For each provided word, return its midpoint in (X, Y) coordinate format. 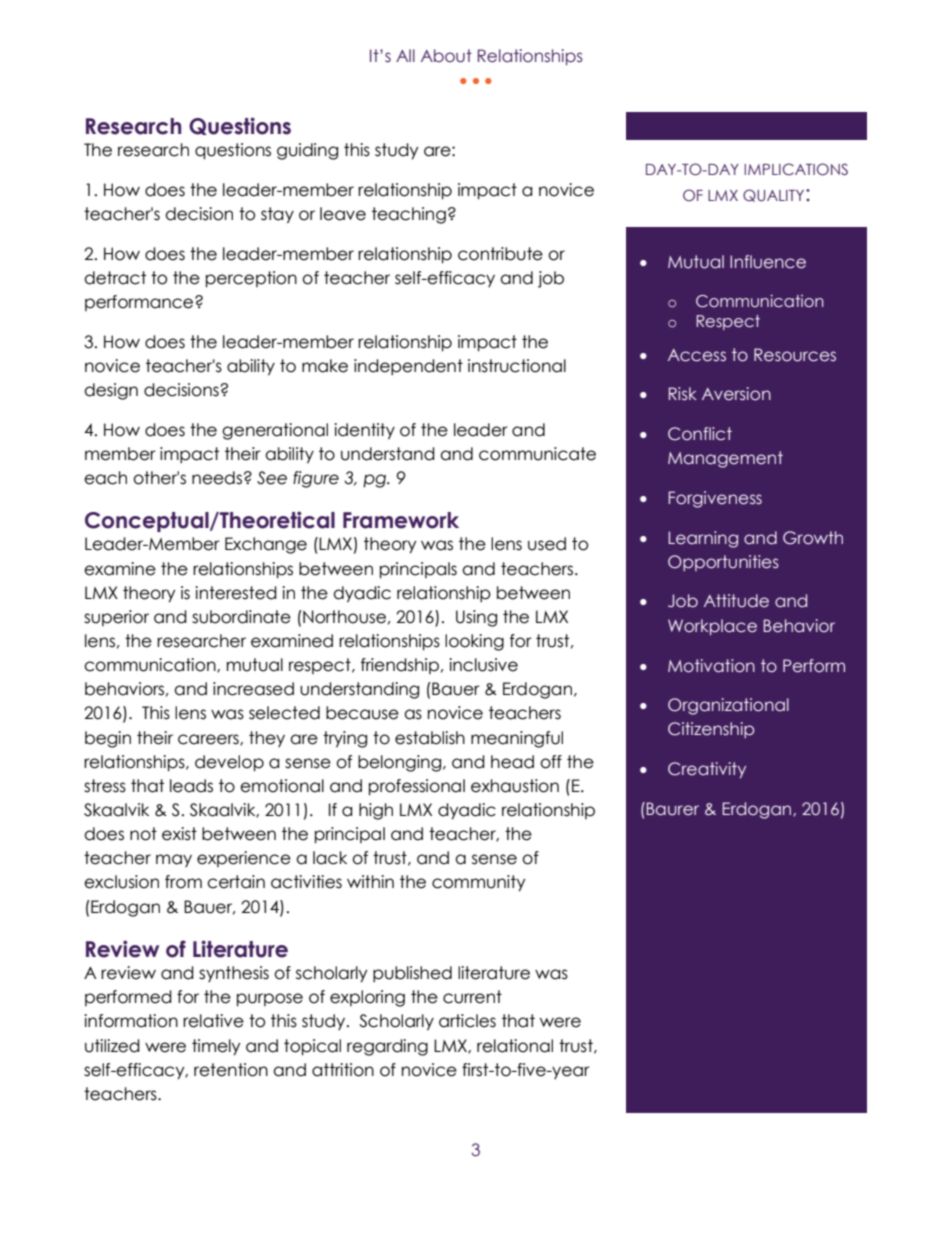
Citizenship (711, 730)
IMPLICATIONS (796, 169)
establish (430, 738)
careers (209, 740)
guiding (307, 151)
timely (216, 1047)
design (111, 391)
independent (408, 367)
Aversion (736, 394)
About (446, 56)
